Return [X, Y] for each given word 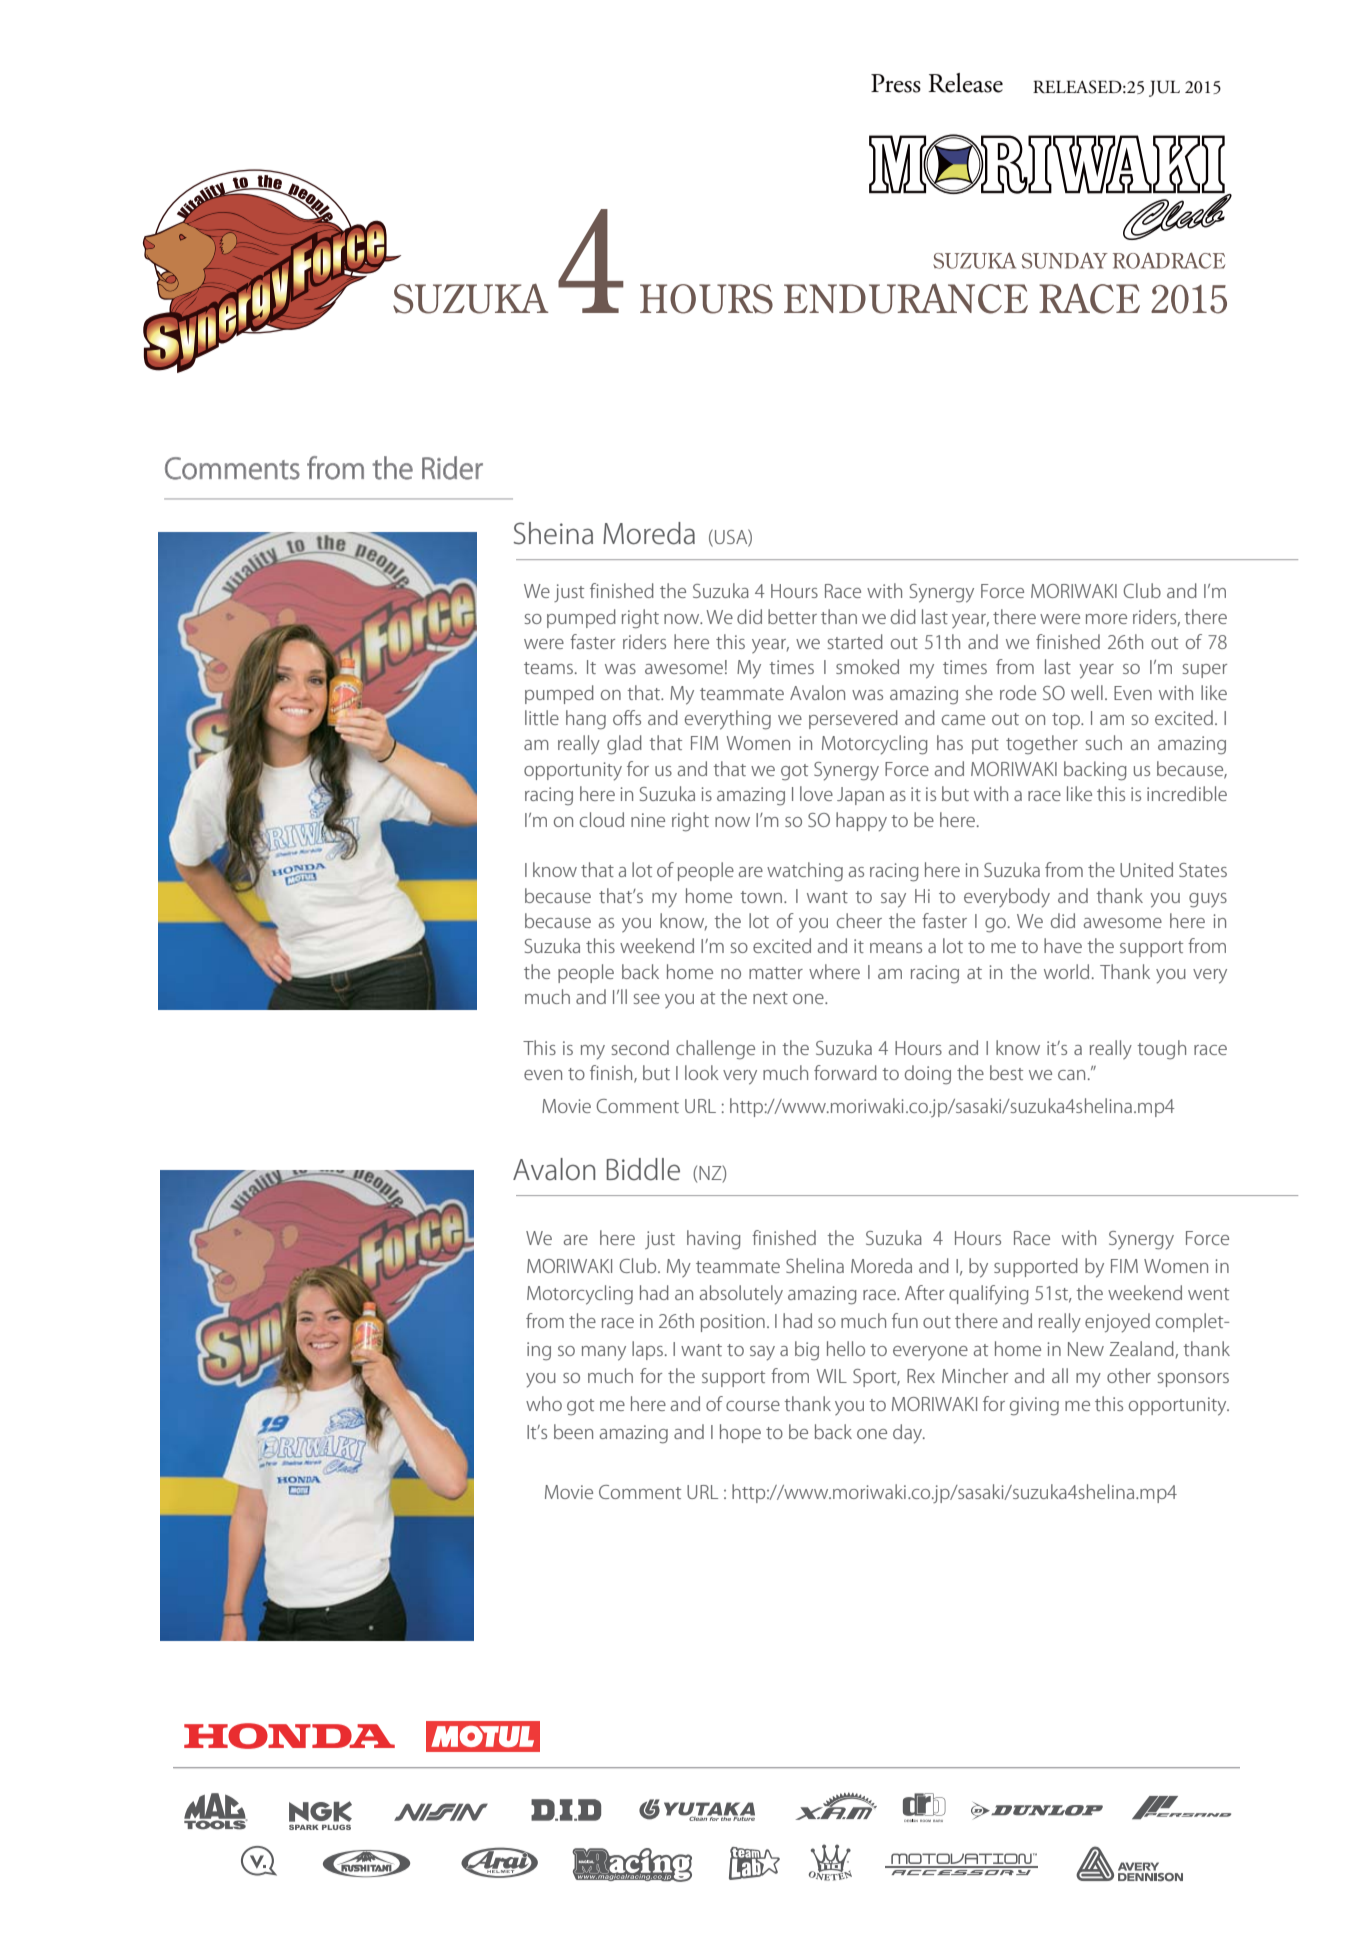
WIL [831, 1376]
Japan [860, 796]
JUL [1164, 88]
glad [624, 745]
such [1104, 742]
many [604, 1353]
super [1205, 671]
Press [896, 83]
